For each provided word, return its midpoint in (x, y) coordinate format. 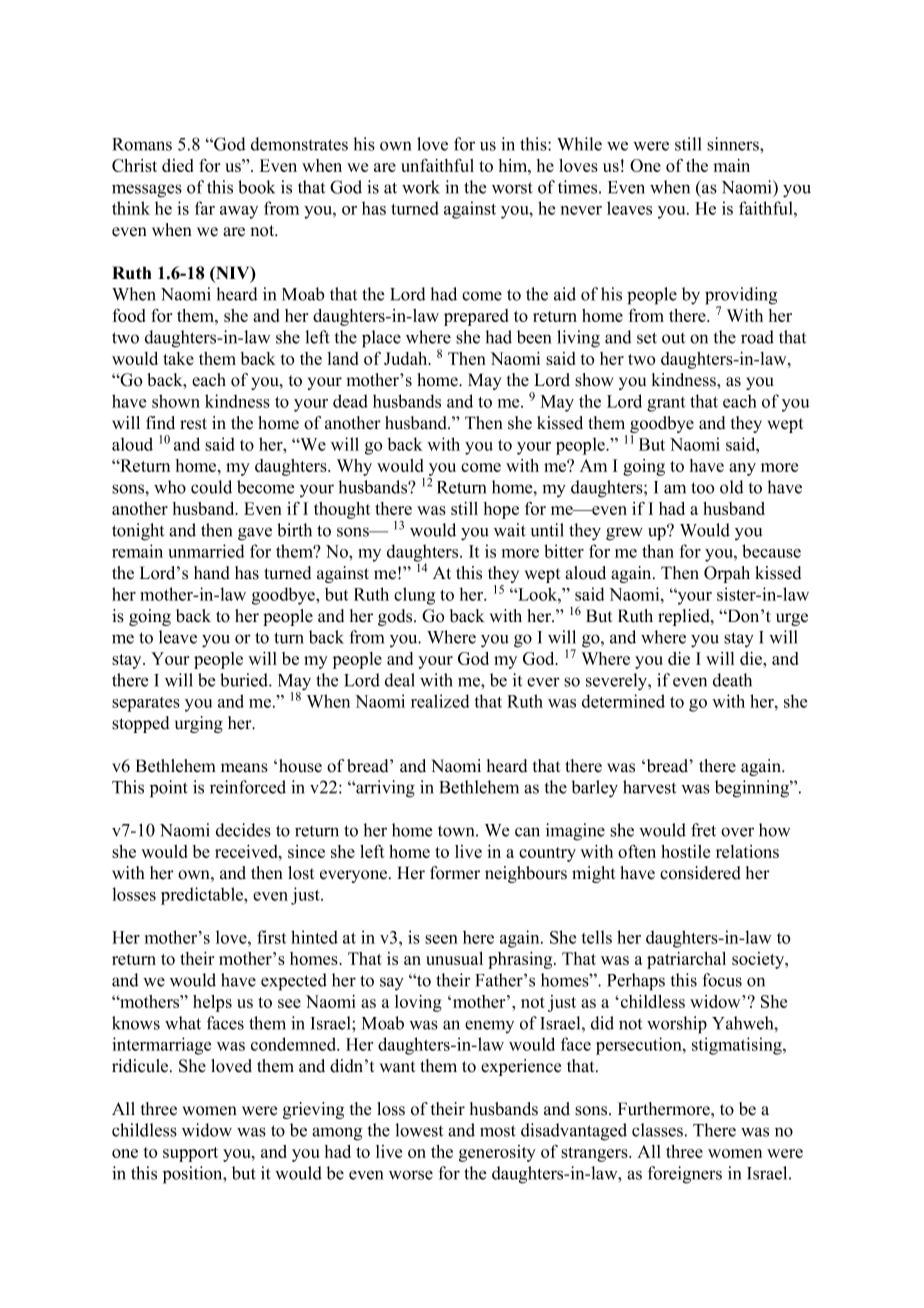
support (190, 1154)
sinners (734, 144)
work (421, 187)
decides (243, 830)
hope (501, 510)
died (177, 165)
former (455, 873)
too (702, 488)
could (211, 487)
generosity (497, 1153)
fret (703, 830)
